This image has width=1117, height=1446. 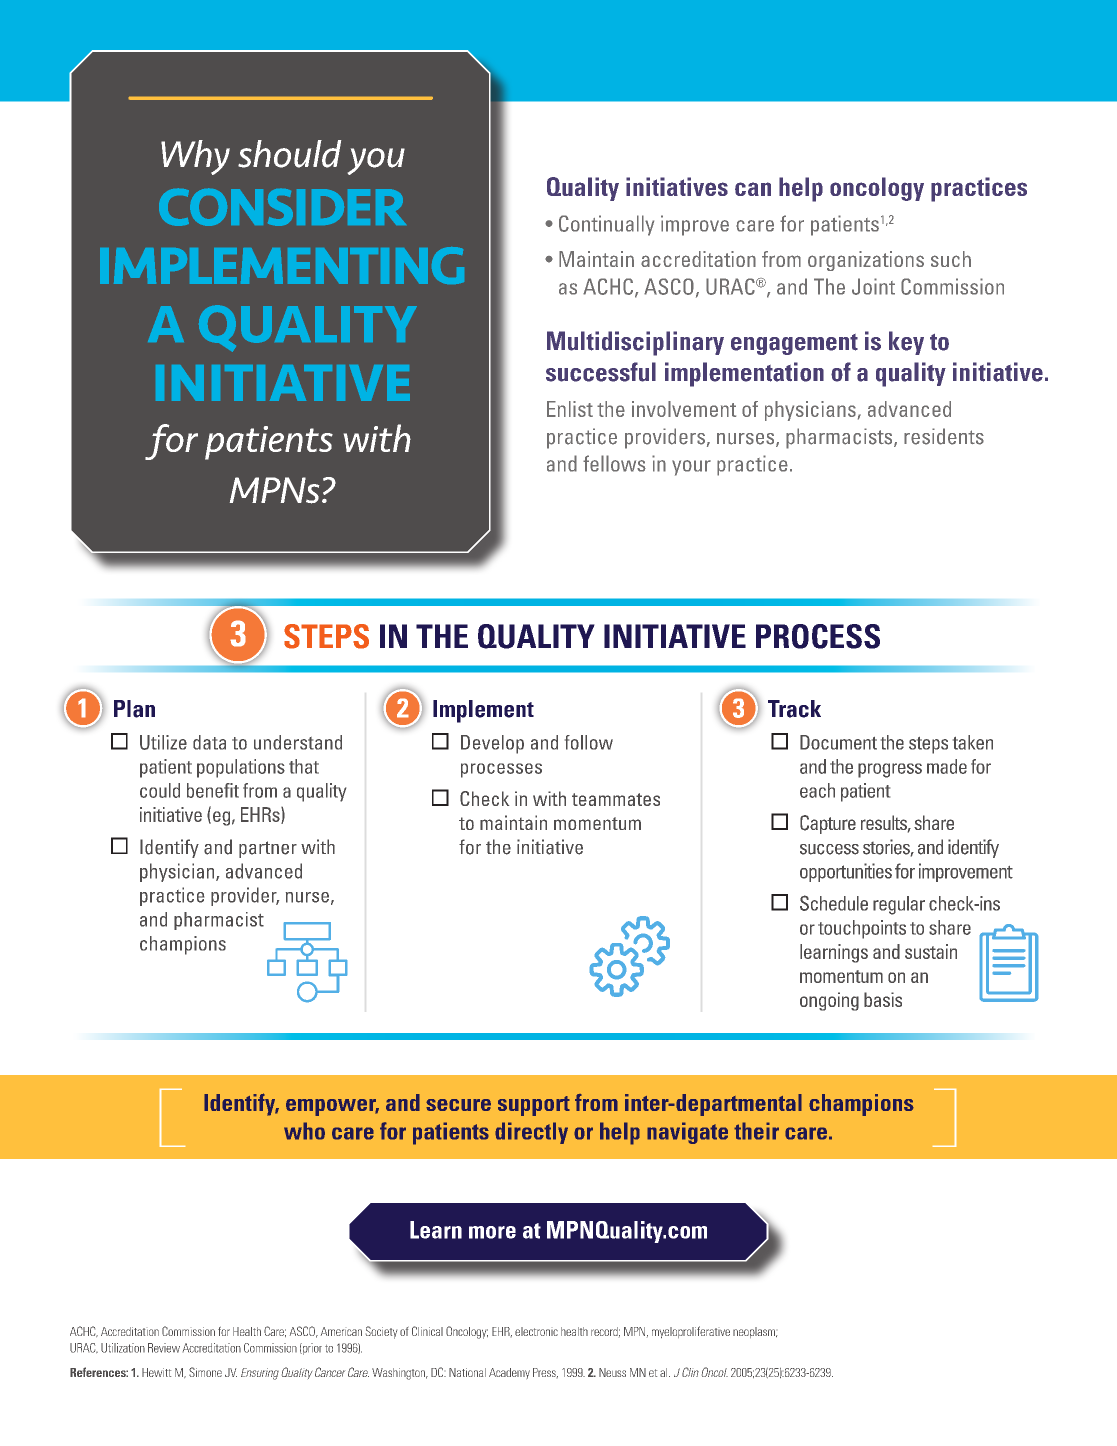 I want to click on Continually, so click(x=606, y=225).
